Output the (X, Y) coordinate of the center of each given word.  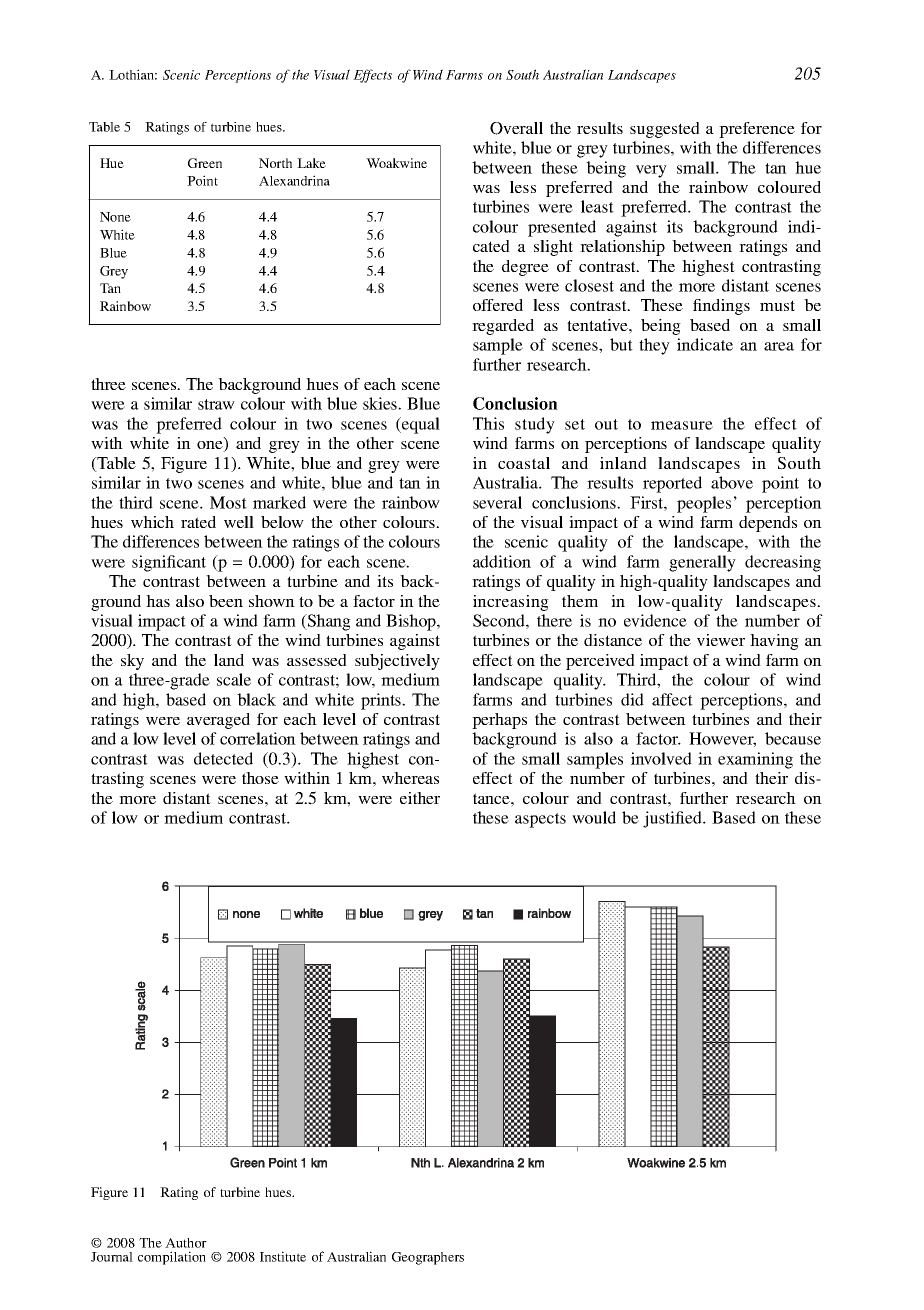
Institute (283, 1256)
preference (757, 130)
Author (186, 1243)
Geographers (428, 1258)
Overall (516, 128)
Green (205, 163)
